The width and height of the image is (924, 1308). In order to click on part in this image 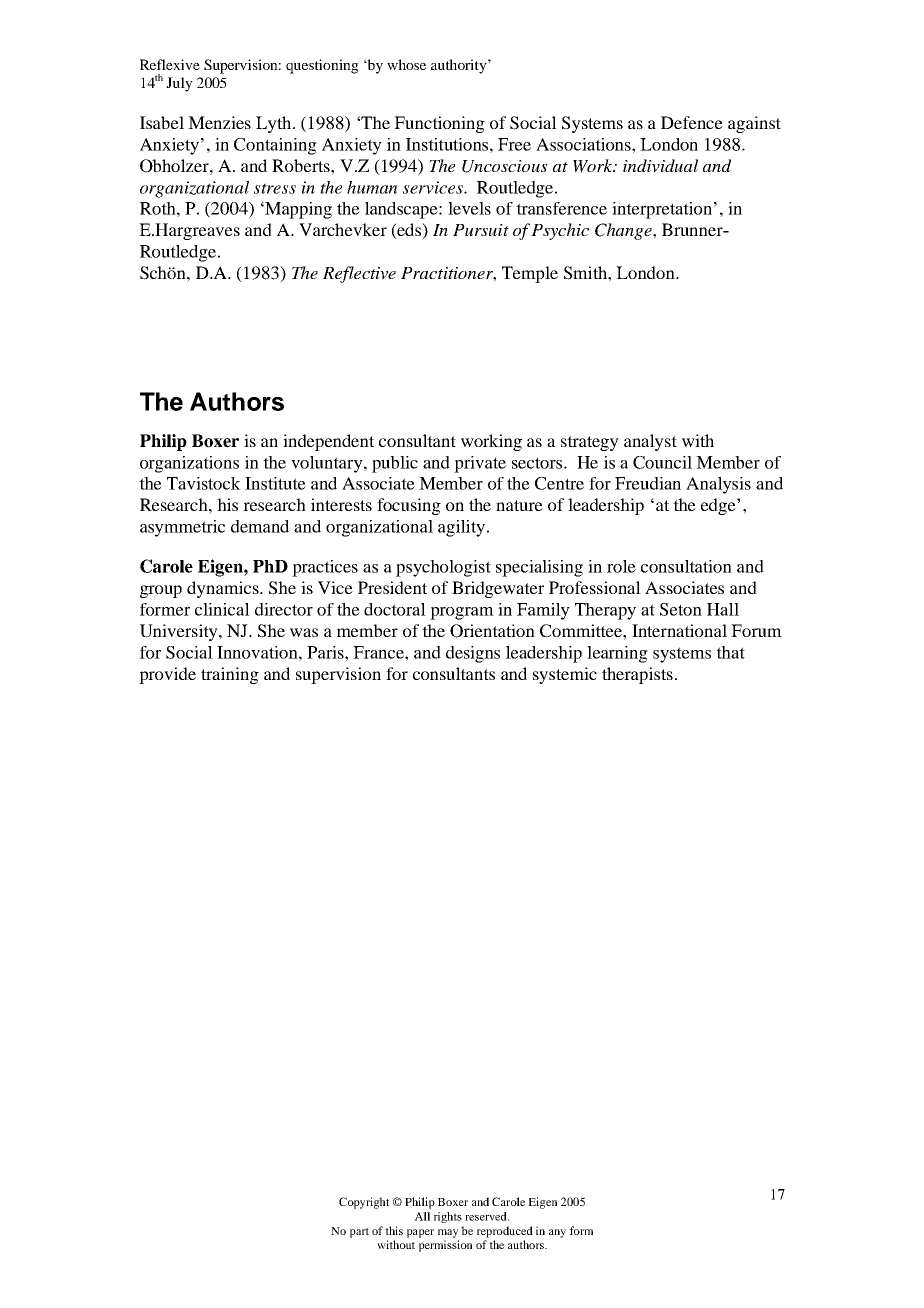, I will do `click(359, 1233)`.
